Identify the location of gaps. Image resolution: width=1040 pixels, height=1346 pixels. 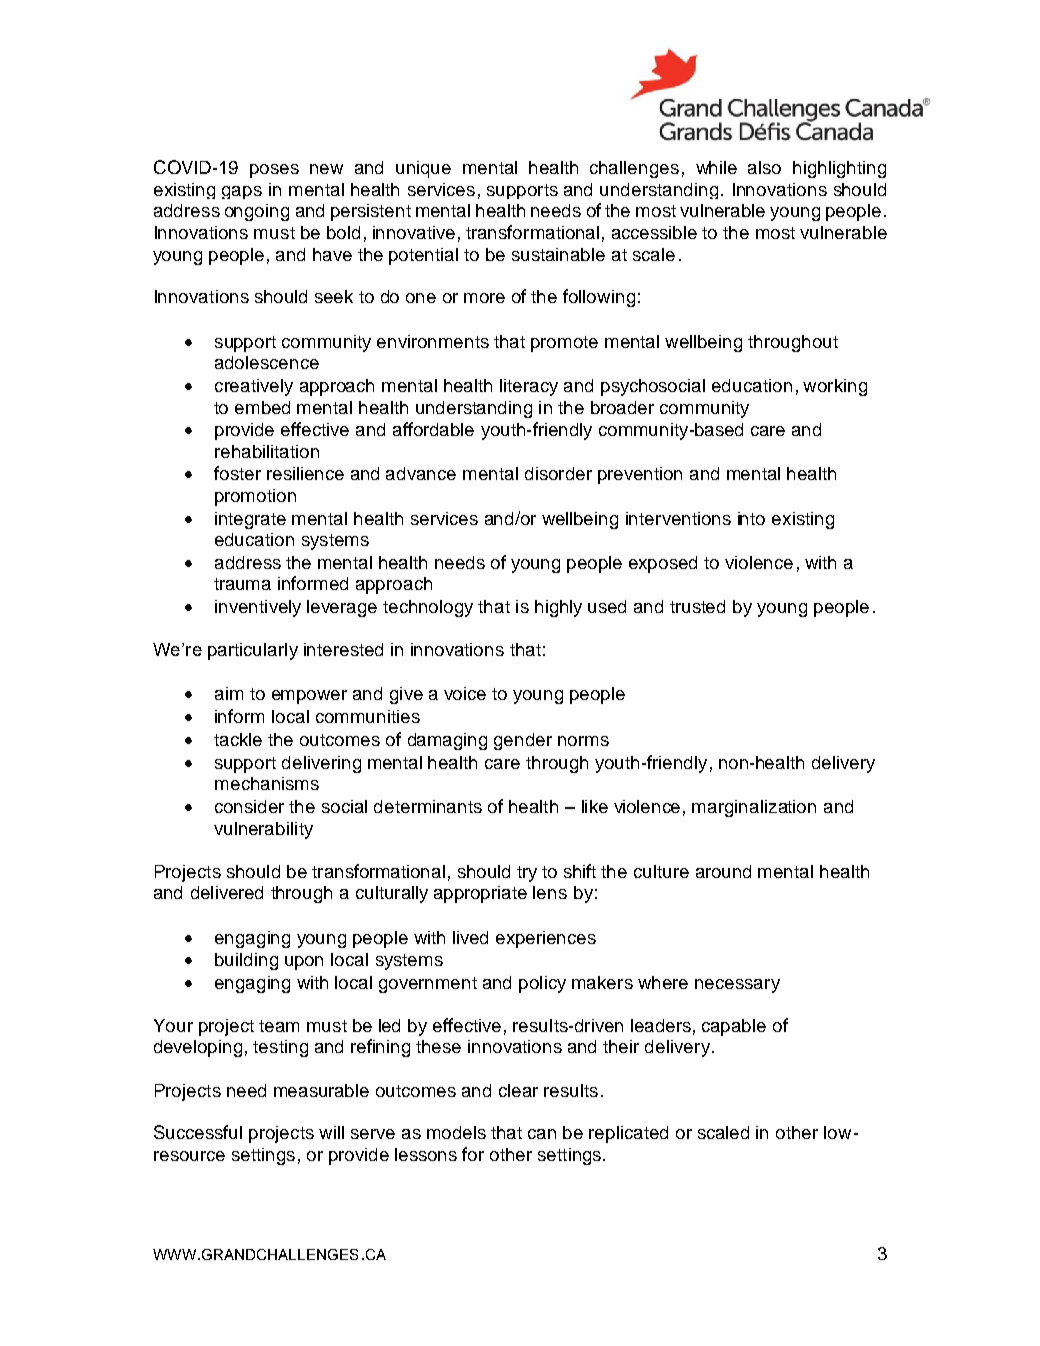
(242, 192).
